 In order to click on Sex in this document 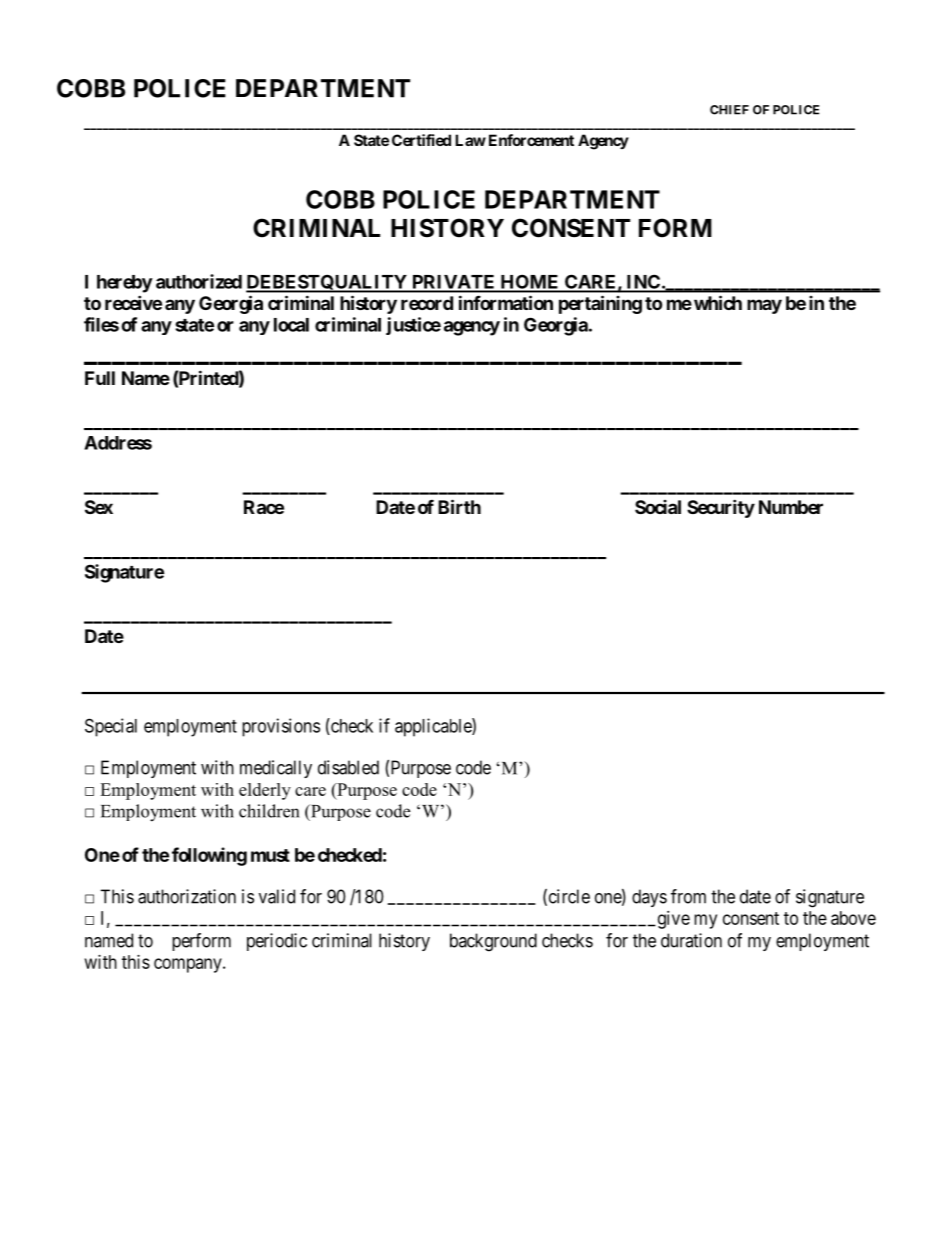, I will do `click(99, 507)`.
